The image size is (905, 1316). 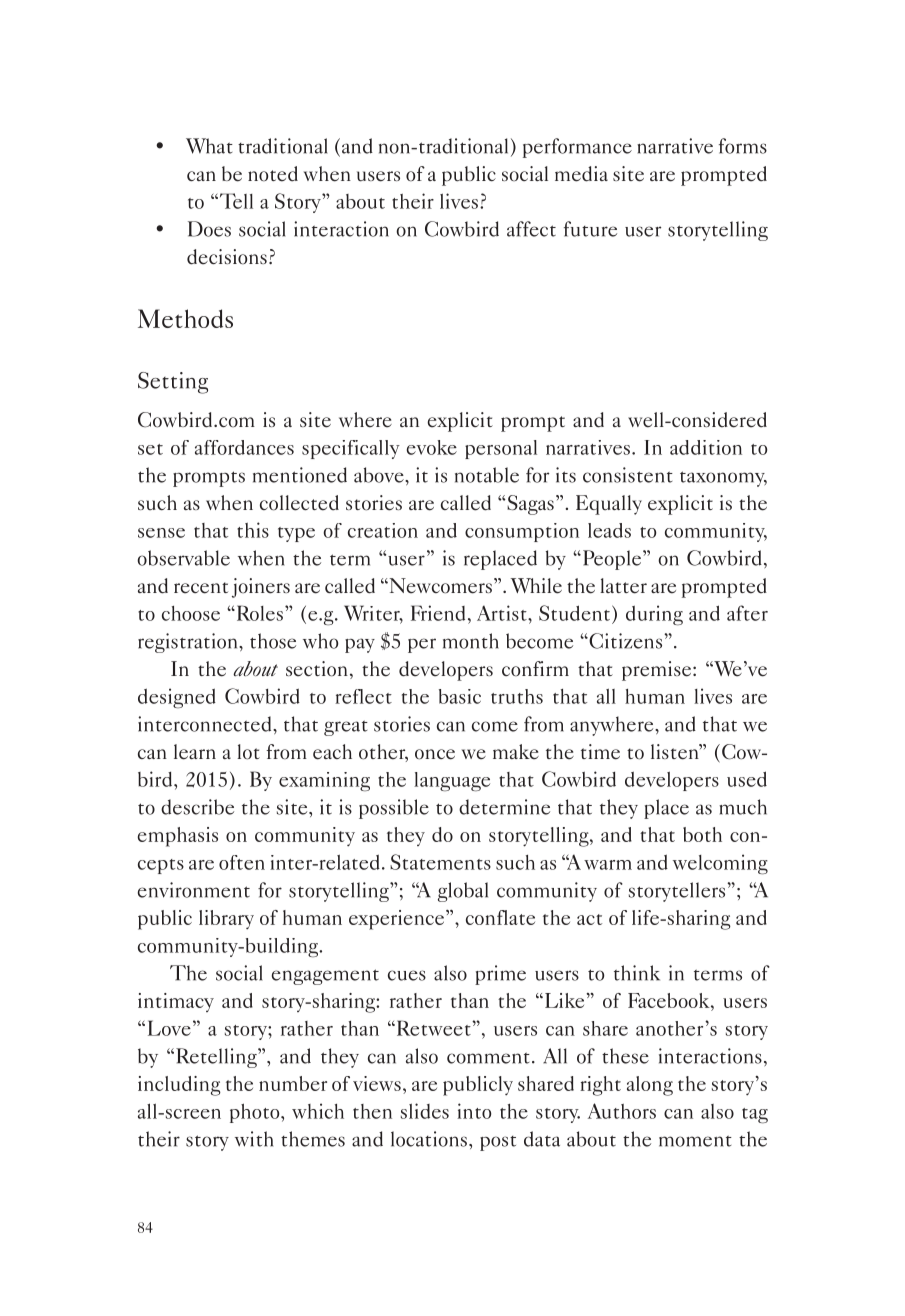 I want to click on affect, so click(x=531, y=229).
